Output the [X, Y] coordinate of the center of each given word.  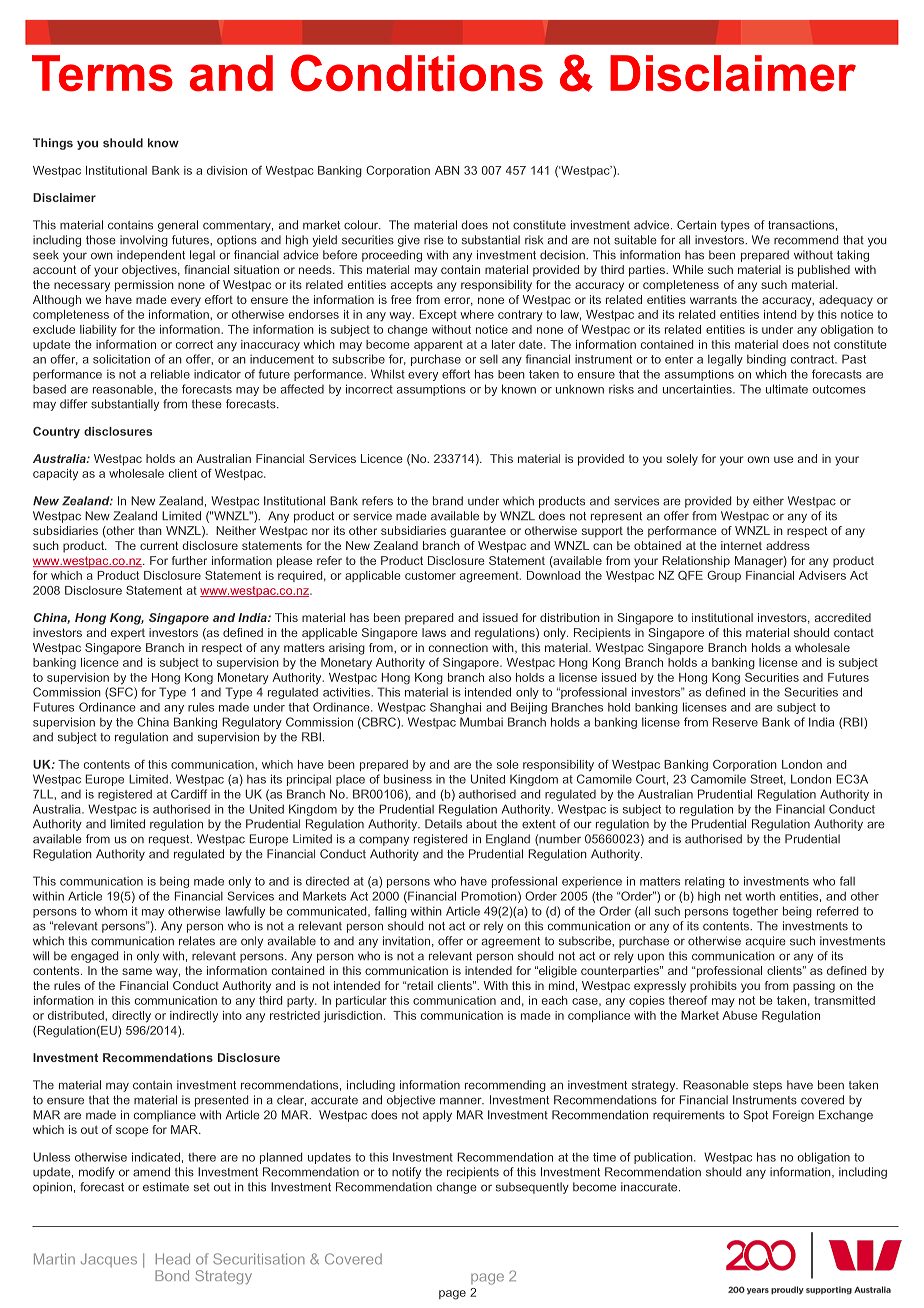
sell [489, 359]
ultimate [787, 389]
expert [128, 634]
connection [458, 647]
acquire [766, 942]
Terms [102, 73]
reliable [170, 374]
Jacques [109, 1260]
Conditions [417, 73]
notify [406, 1173]
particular [361, 1001]
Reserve [735, 722]
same [137, 971]
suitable [635, 240]
